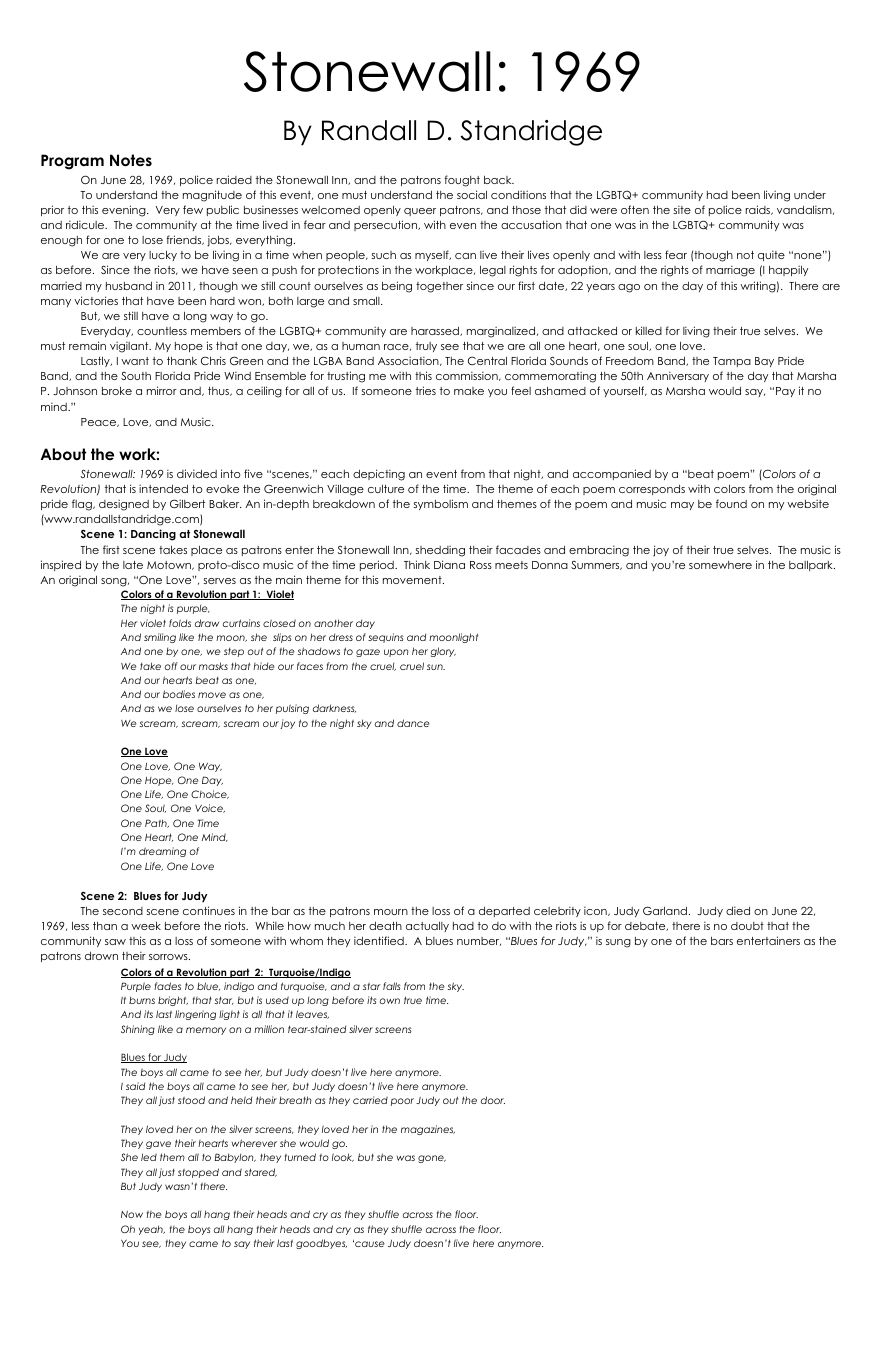 This page has height=1372, width=887. Describe the element at coordinates (153, 535) in the page. I see `Dancing` at that location.
